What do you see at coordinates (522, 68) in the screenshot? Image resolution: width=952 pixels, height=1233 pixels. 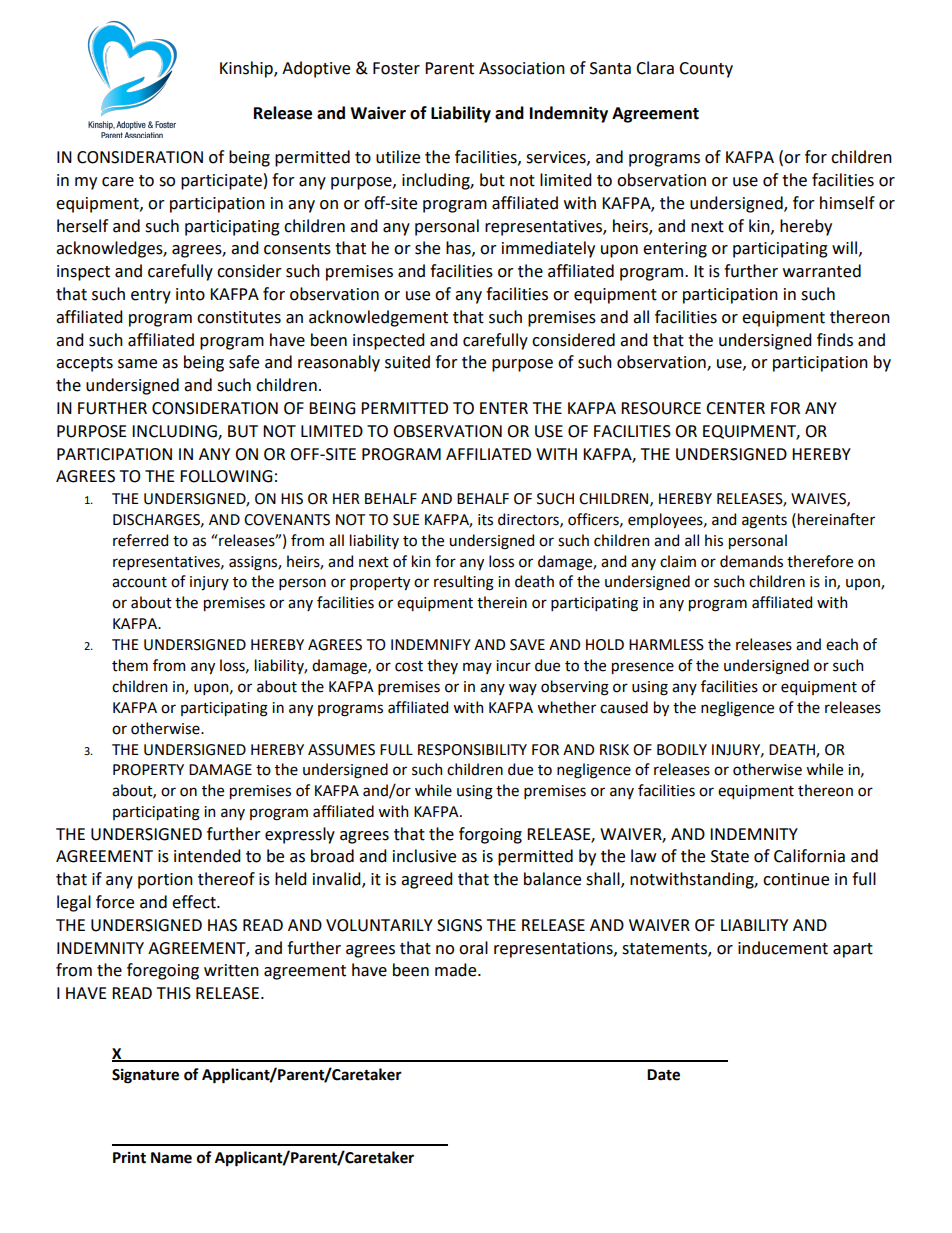 I see `Association` at bounding box center [522, 68].
